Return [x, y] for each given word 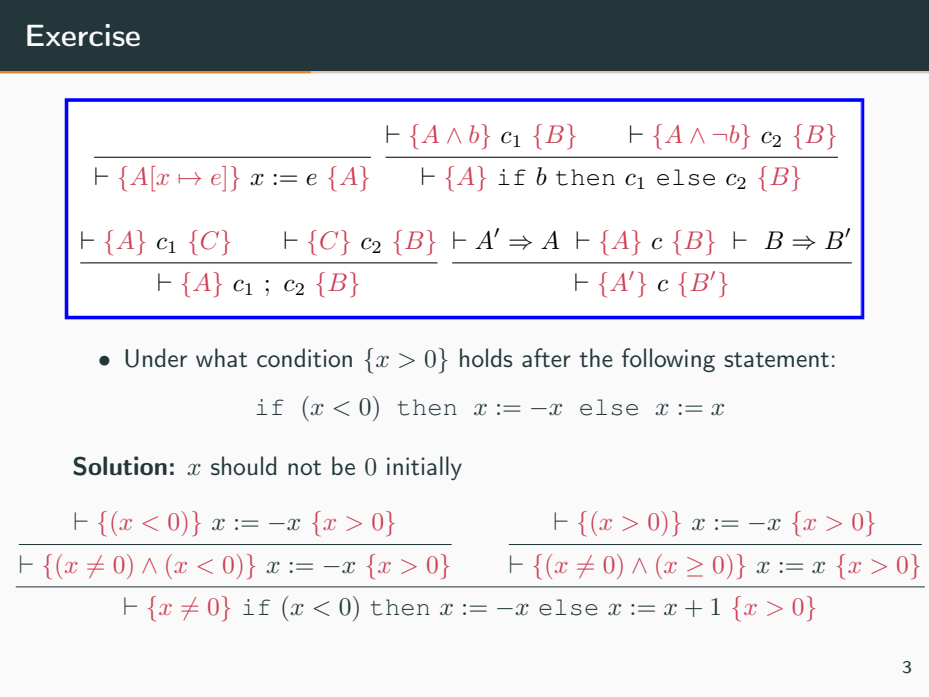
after [546, 357]
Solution [120, 466]
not [304, 468]
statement [776, 359]
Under [156, 358]
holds [486, 358]
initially [424, 468]
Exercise [83, 35]
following [668, 360]
